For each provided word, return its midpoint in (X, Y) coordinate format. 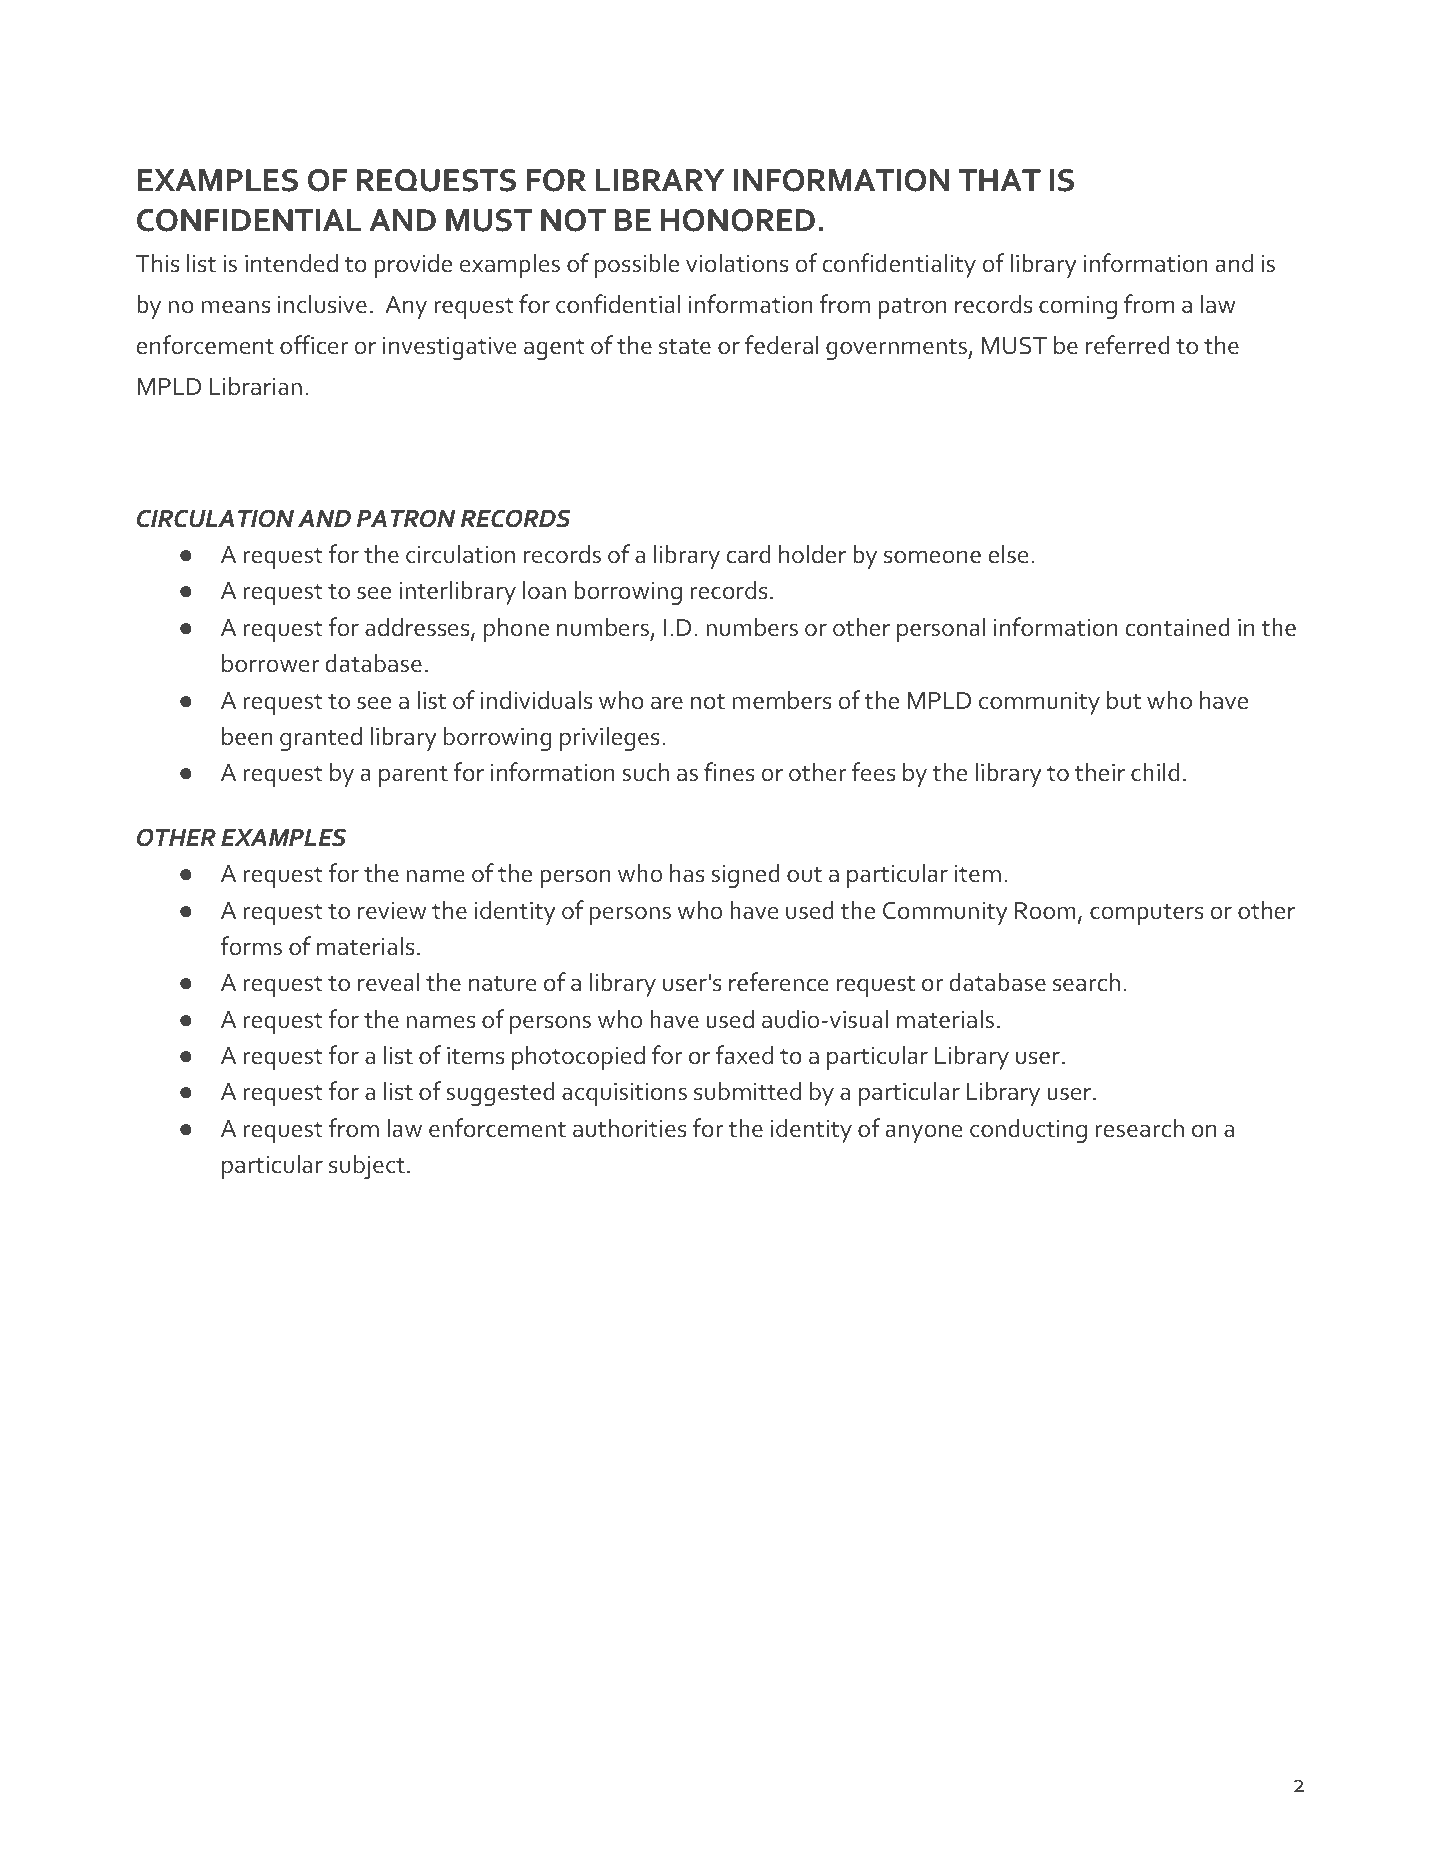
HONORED (738, 220)
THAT (1000, 180)
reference (779, 982)
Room (1045, 911)
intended (291, 263)
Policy (992, 1786)
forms (251, 946)
